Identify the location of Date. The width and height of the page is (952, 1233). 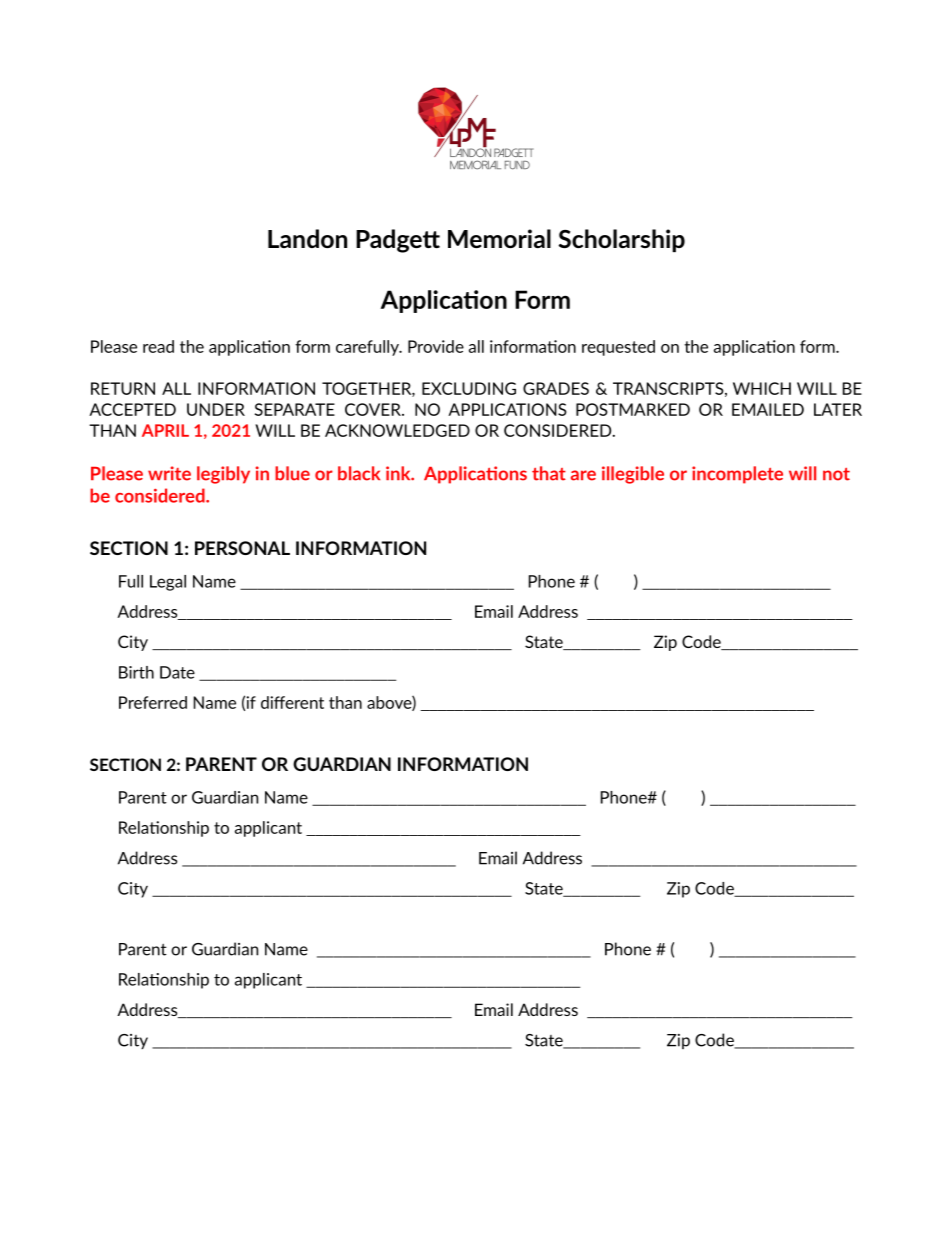
(177, 672).
